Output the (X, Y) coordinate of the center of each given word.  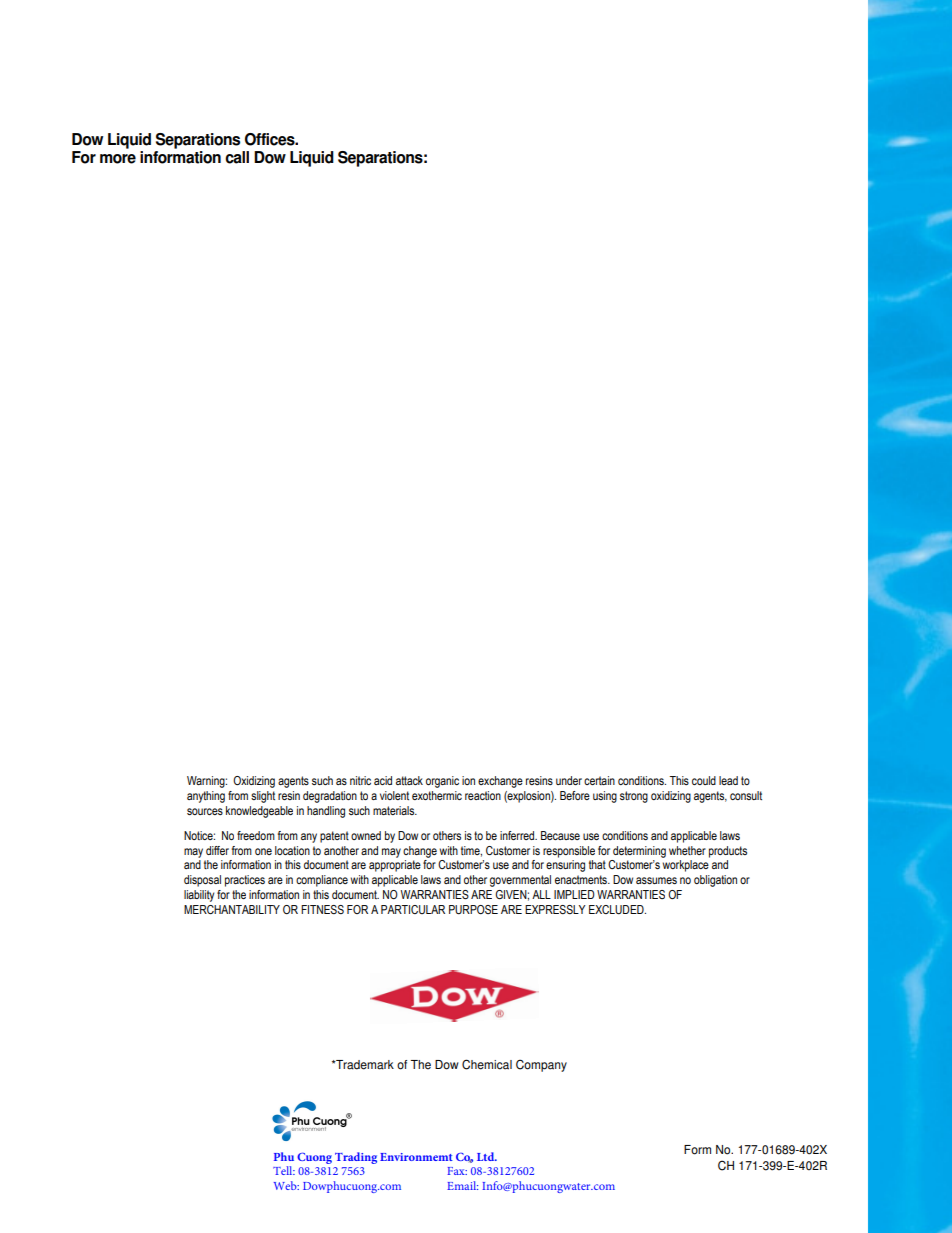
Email (462, 1185)
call (237, 157)
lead (728, 780)
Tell (284, 1170)
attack (409, 780)
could (704, 780)
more (118, 159)
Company (541, 1065)
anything (206, 797)
